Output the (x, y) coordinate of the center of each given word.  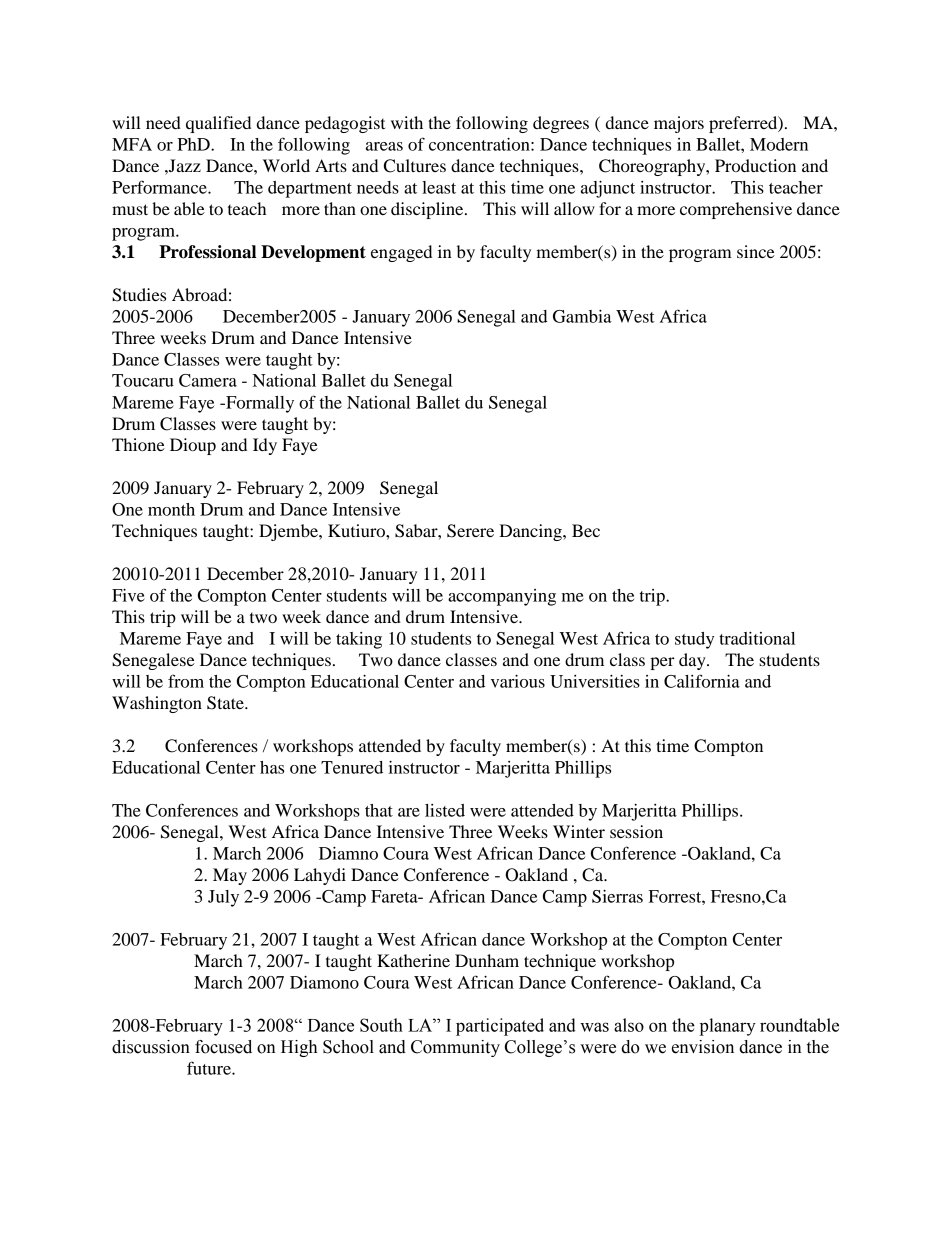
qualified (218, 124)
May (230, 876)
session (636, 831)
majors (679, 124)
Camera (208, 380)
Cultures (415, 166)
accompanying (502, 597)
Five (128, 595)
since (756, 251)
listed (445, 810)
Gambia (582, 316)
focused (223, 1047)
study (694, 640)
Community (455, 1048)
